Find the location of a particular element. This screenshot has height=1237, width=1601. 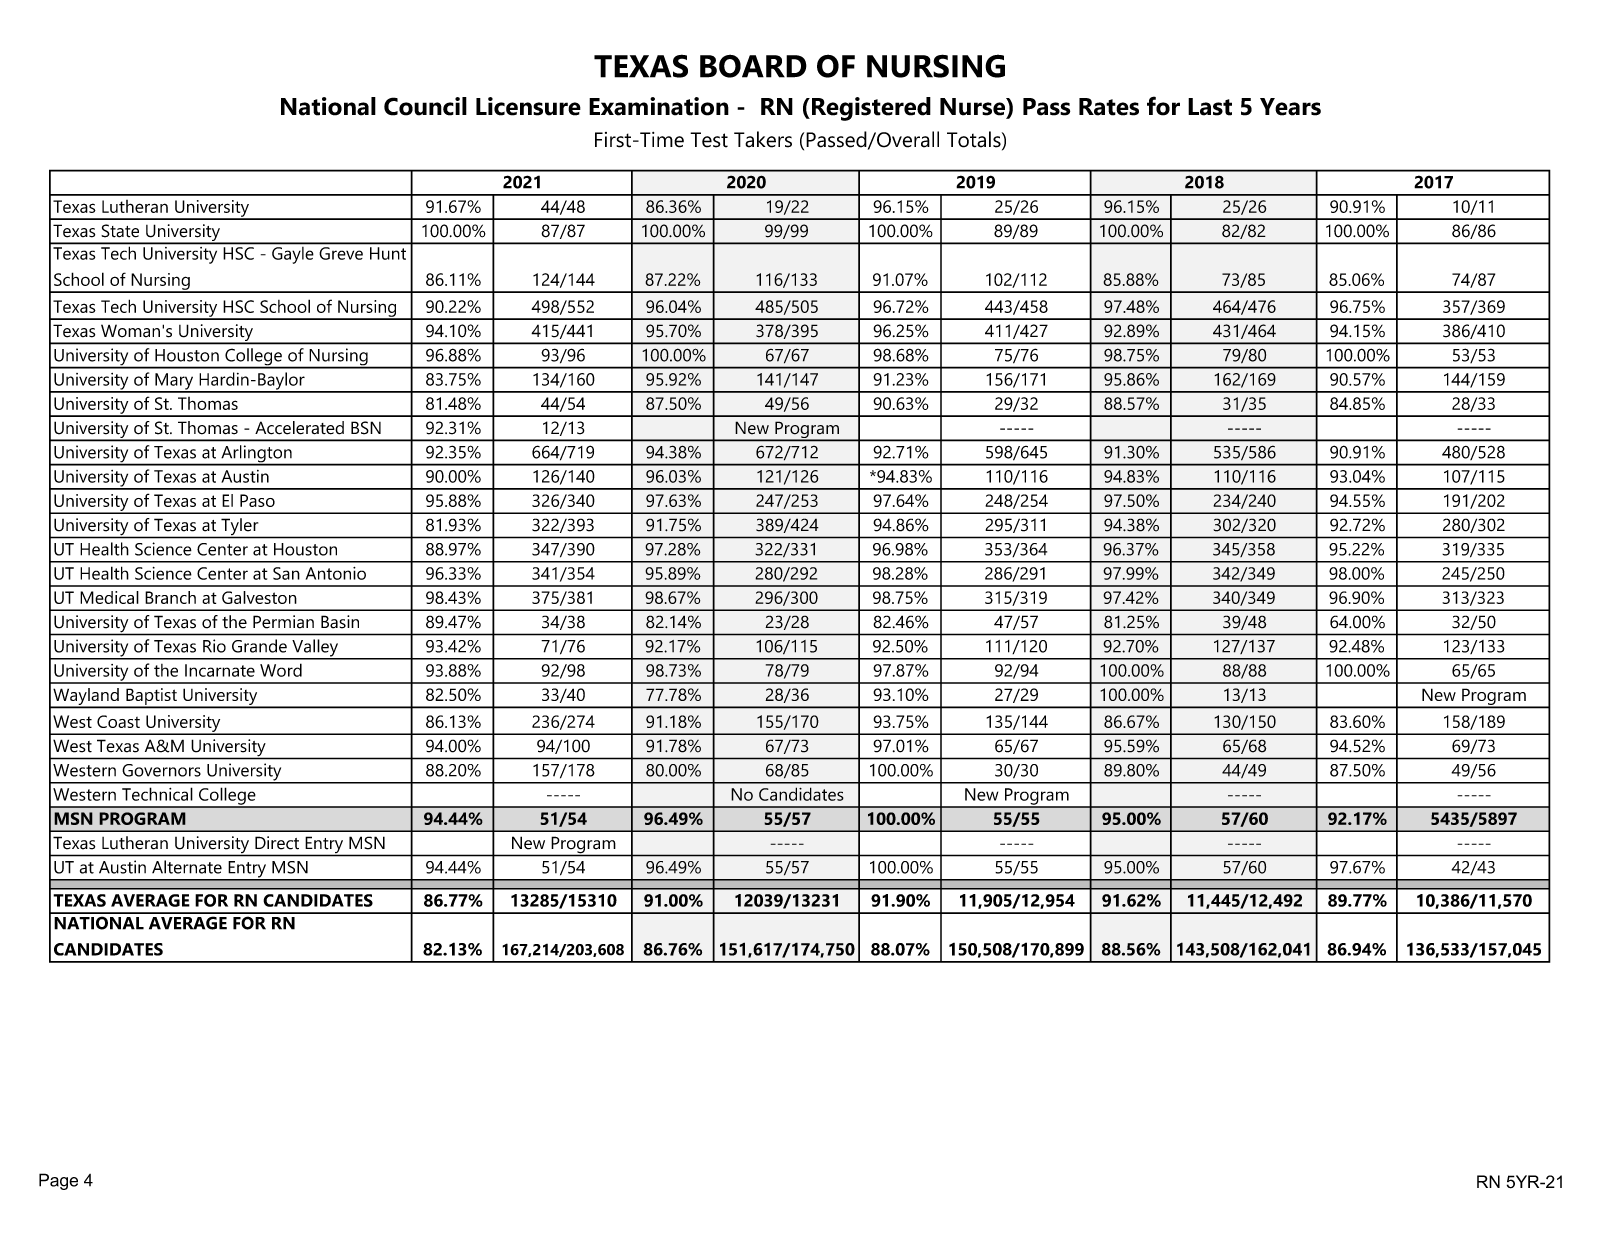

Examination is located at coordinates (659, 106).
